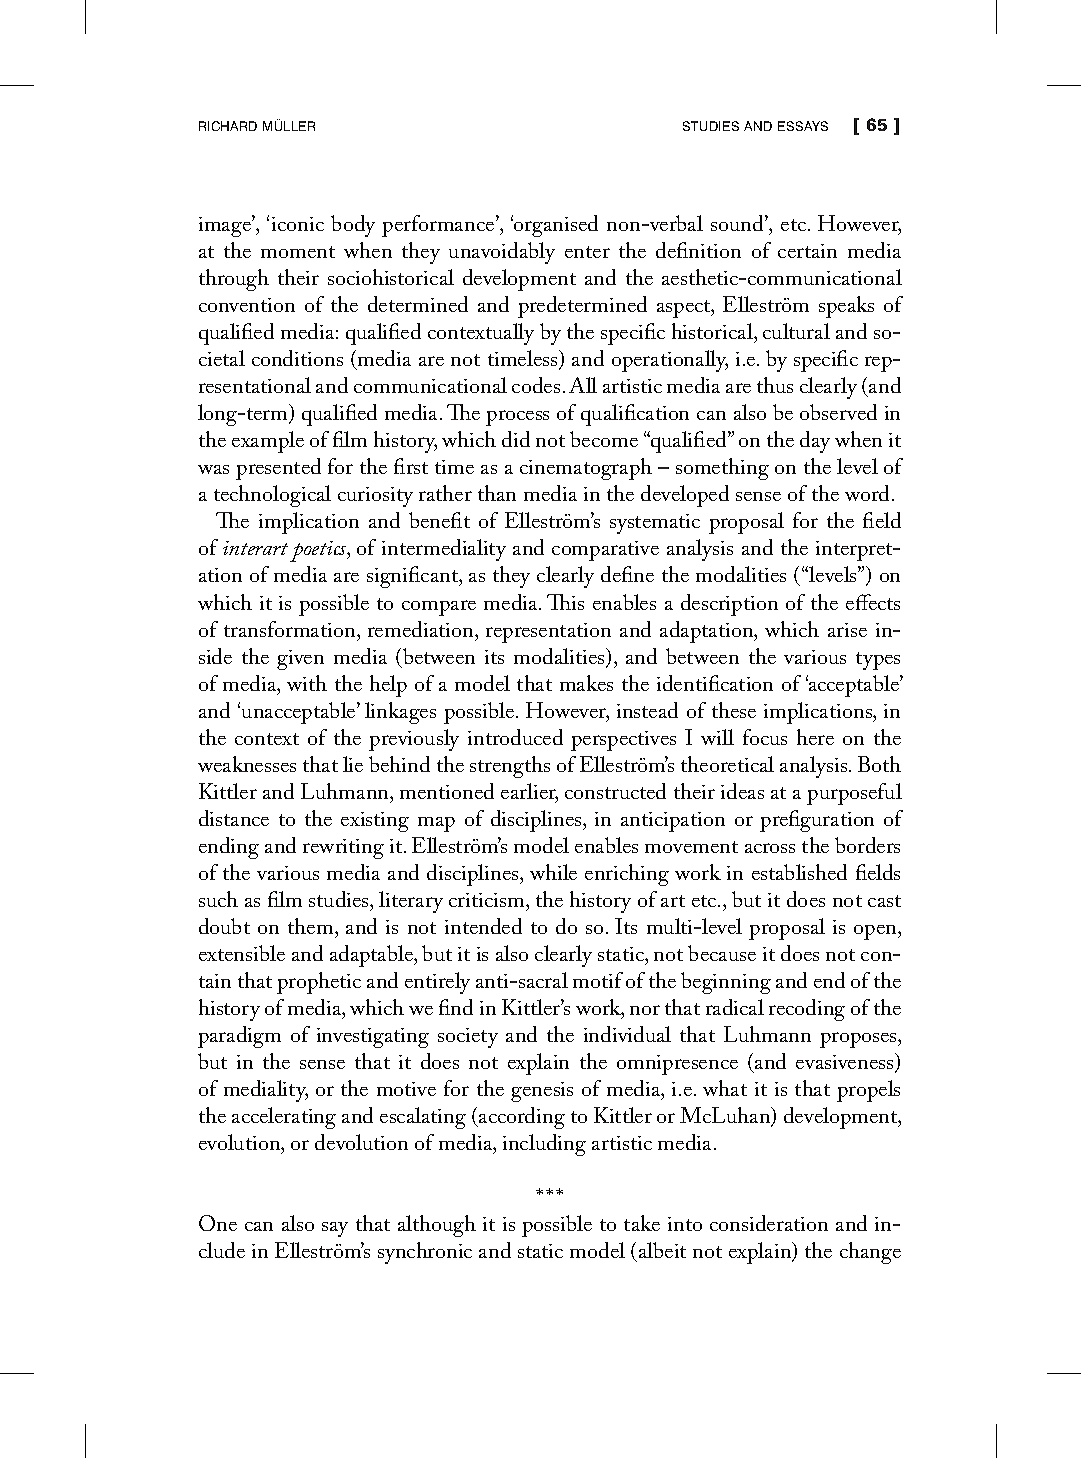  Describe the element at coordinates (497, 493) in the screenshot. I see `than` at that location.
